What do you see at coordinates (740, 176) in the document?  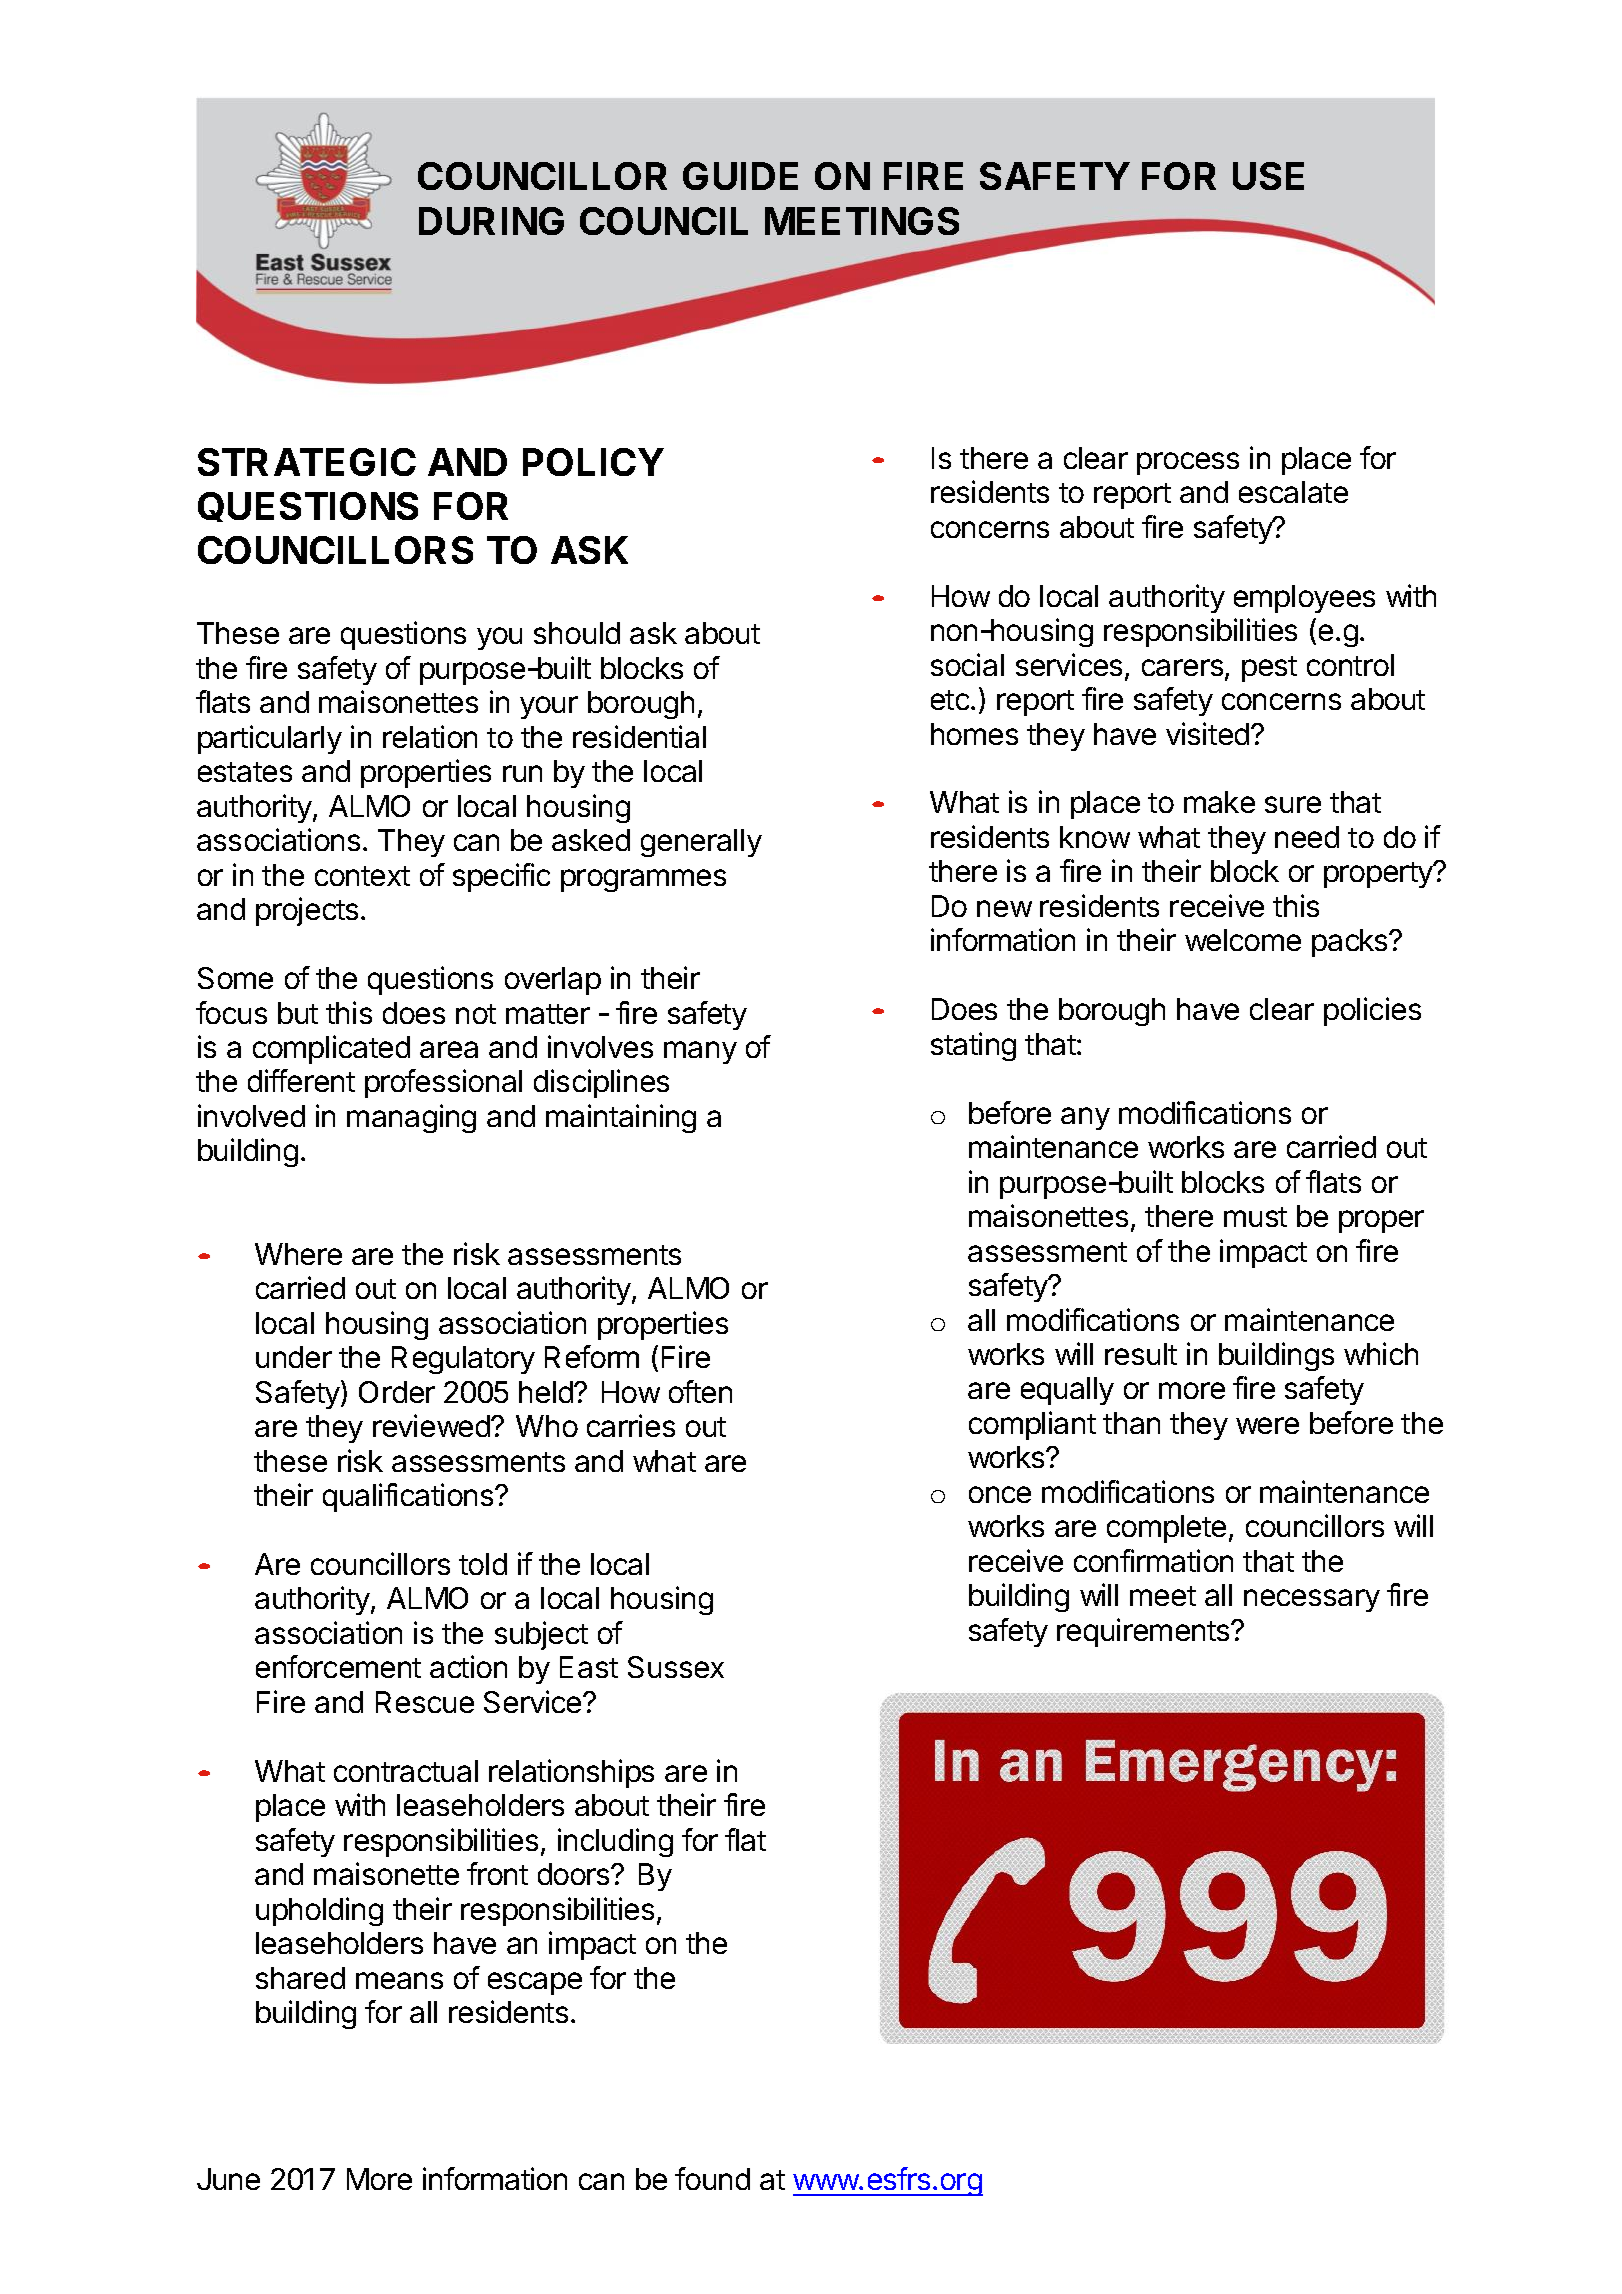 I see `GUIDE` at bounding box center [740, 176].
